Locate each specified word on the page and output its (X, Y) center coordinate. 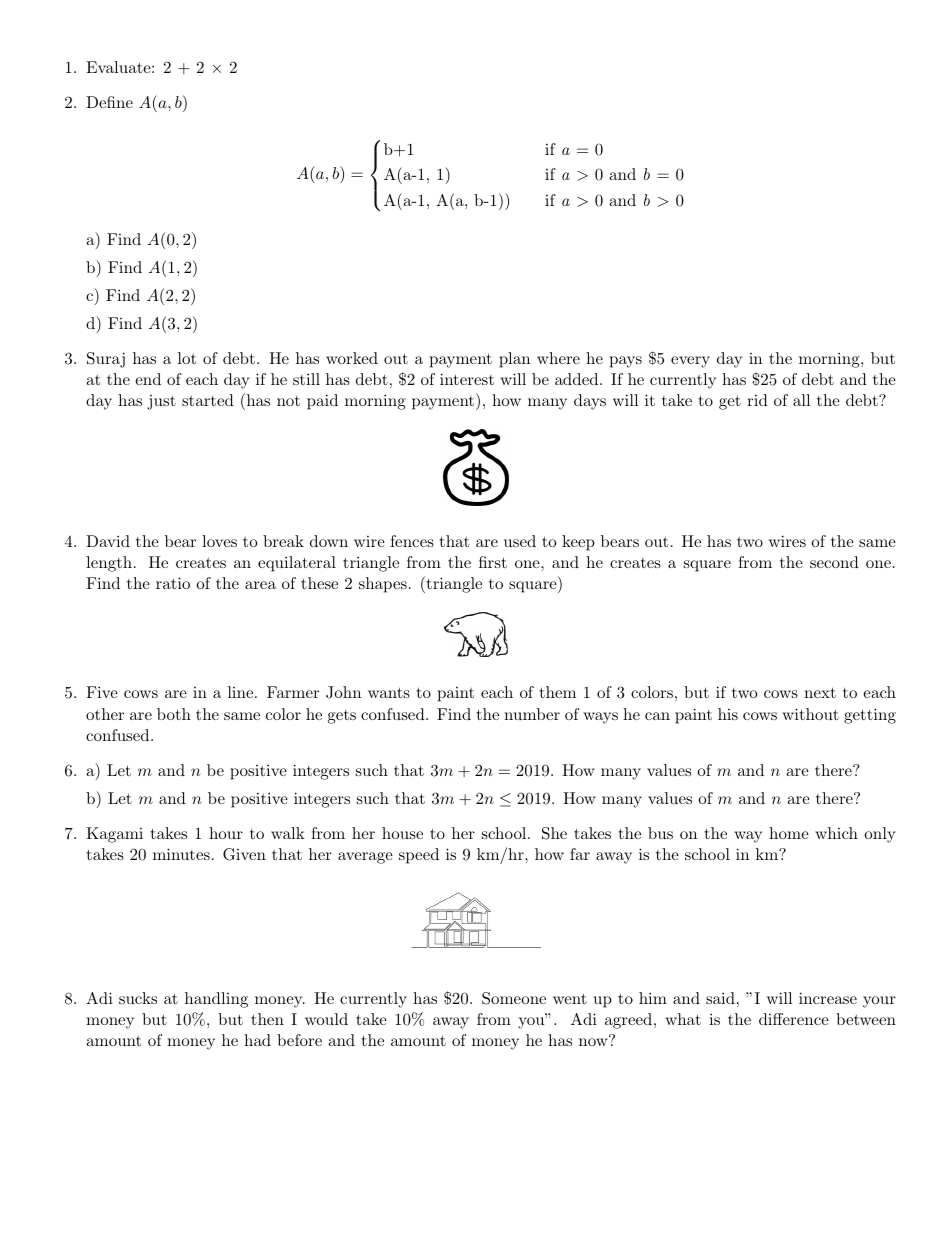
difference (794, 1019)
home (789, 833)
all (801, 400)
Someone (514, 998)
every (690, 362)
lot (187, 358)
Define (109, 102)
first (493, 562)
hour (226, 833)
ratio (173, 583)
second (834, 562)
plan (514, 360)
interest (467, 379)
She (554, 833)
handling (216, 1000)
